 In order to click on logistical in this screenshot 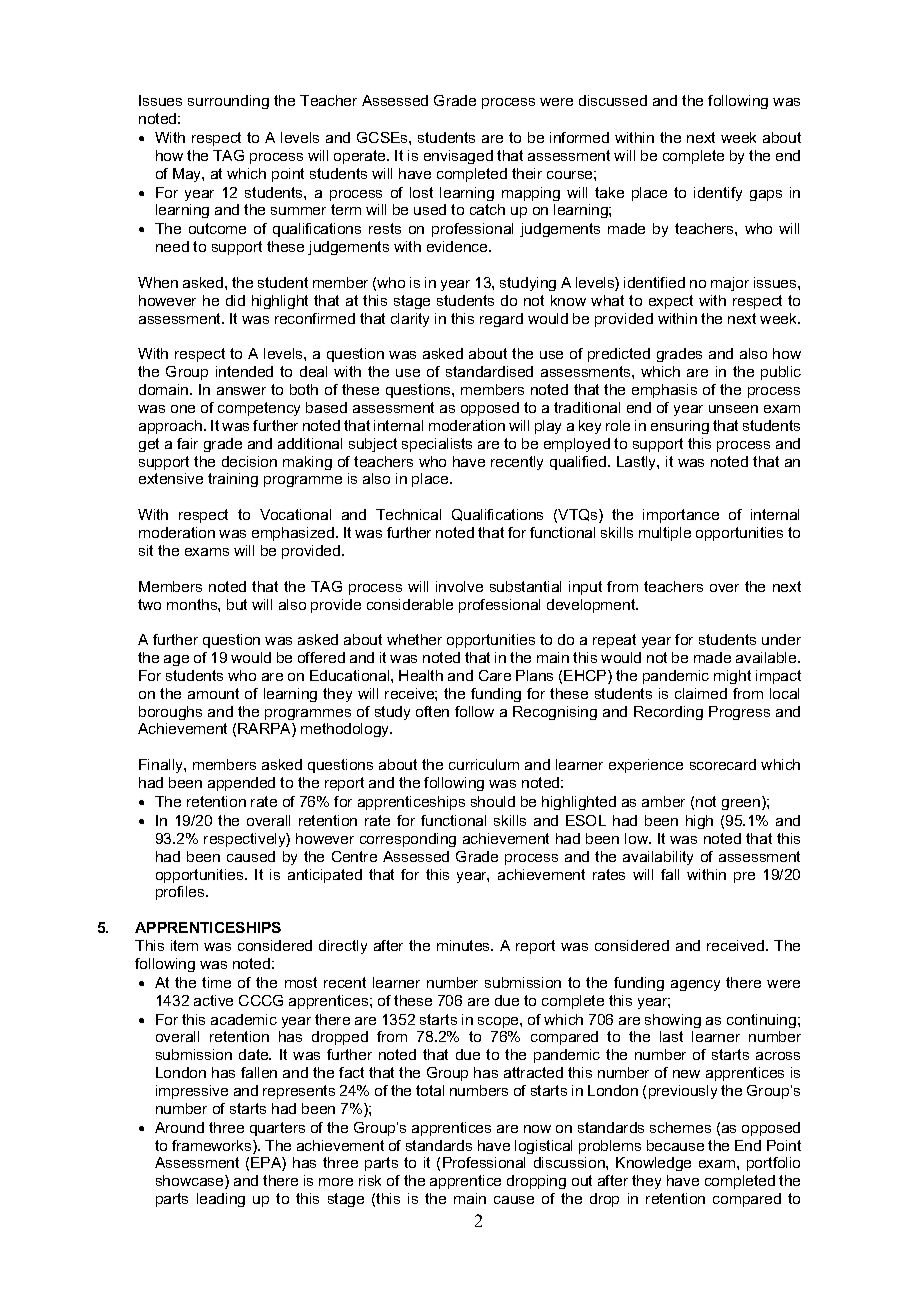, I will do `click(543, 1147)`.
